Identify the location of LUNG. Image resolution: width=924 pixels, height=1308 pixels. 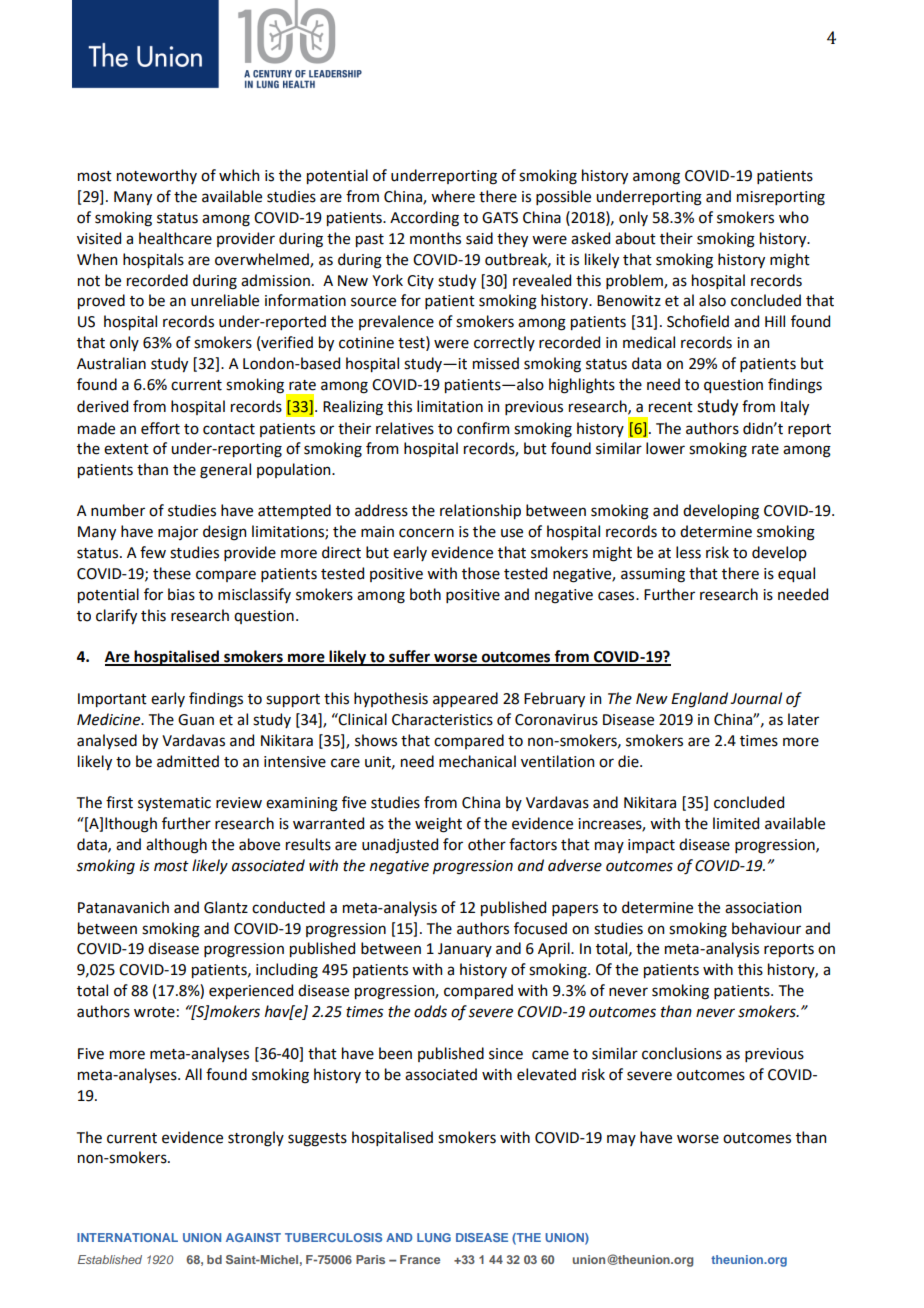
(434, 1237).
